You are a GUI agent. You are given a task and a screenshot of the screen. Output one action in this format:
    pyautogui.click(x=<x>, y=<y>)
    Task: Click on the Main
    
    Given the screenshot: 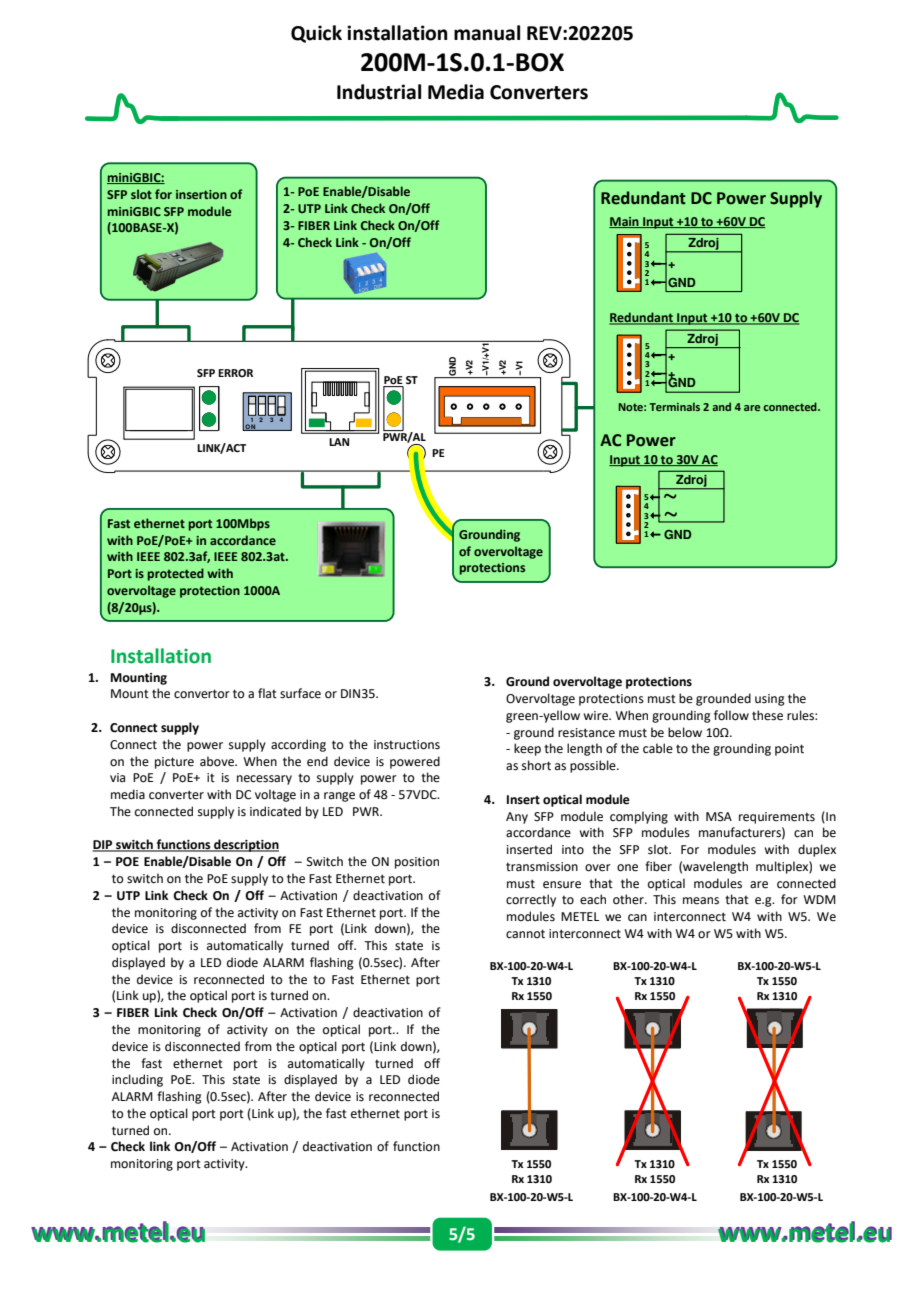 What is the action you would take?
    pyautogui.click(x=625, y=222)
